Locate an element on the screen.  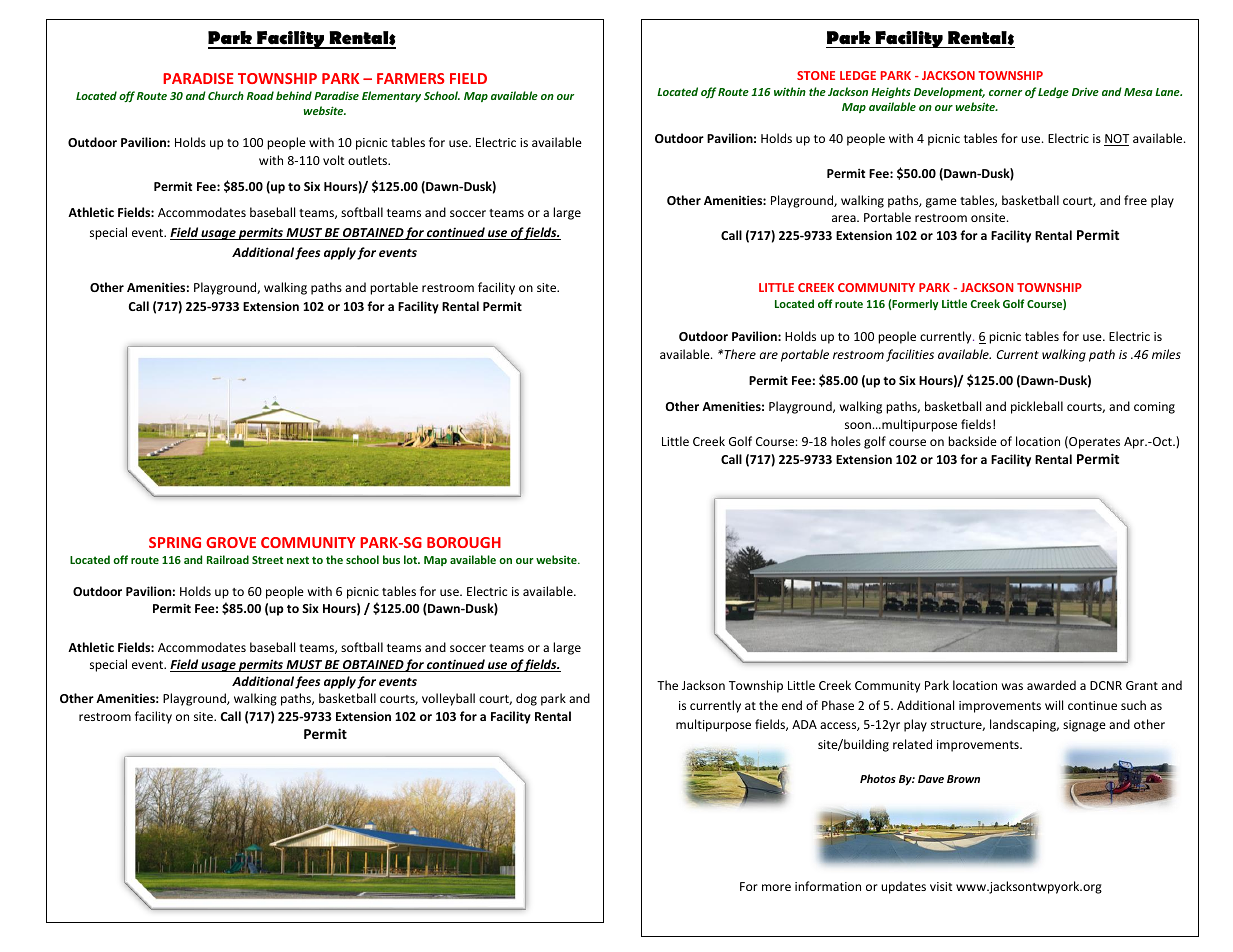
facilities is located at coordinates (910, 355).
